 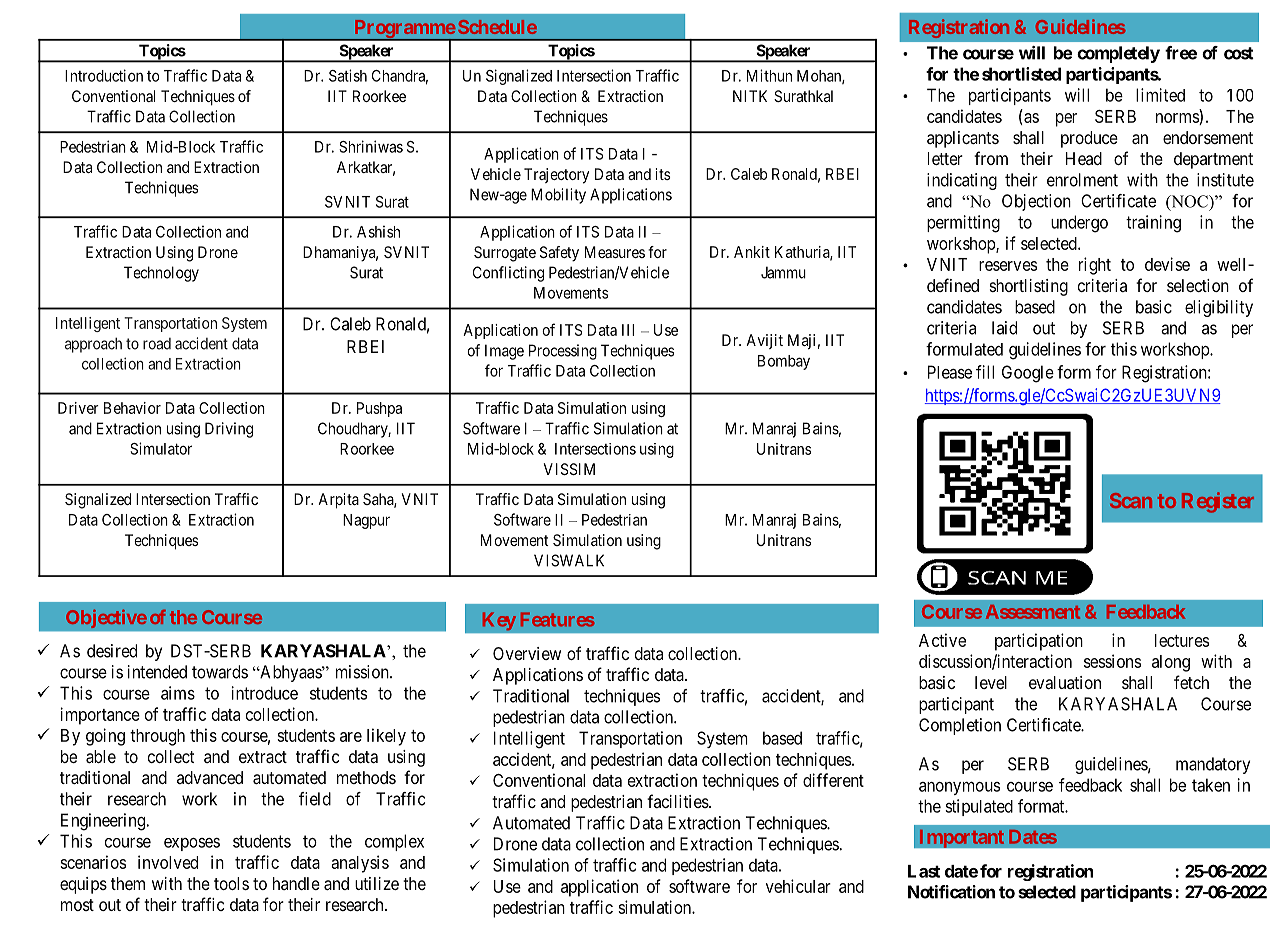 I want to click on Assessment, so click(x=1033, y=612).
